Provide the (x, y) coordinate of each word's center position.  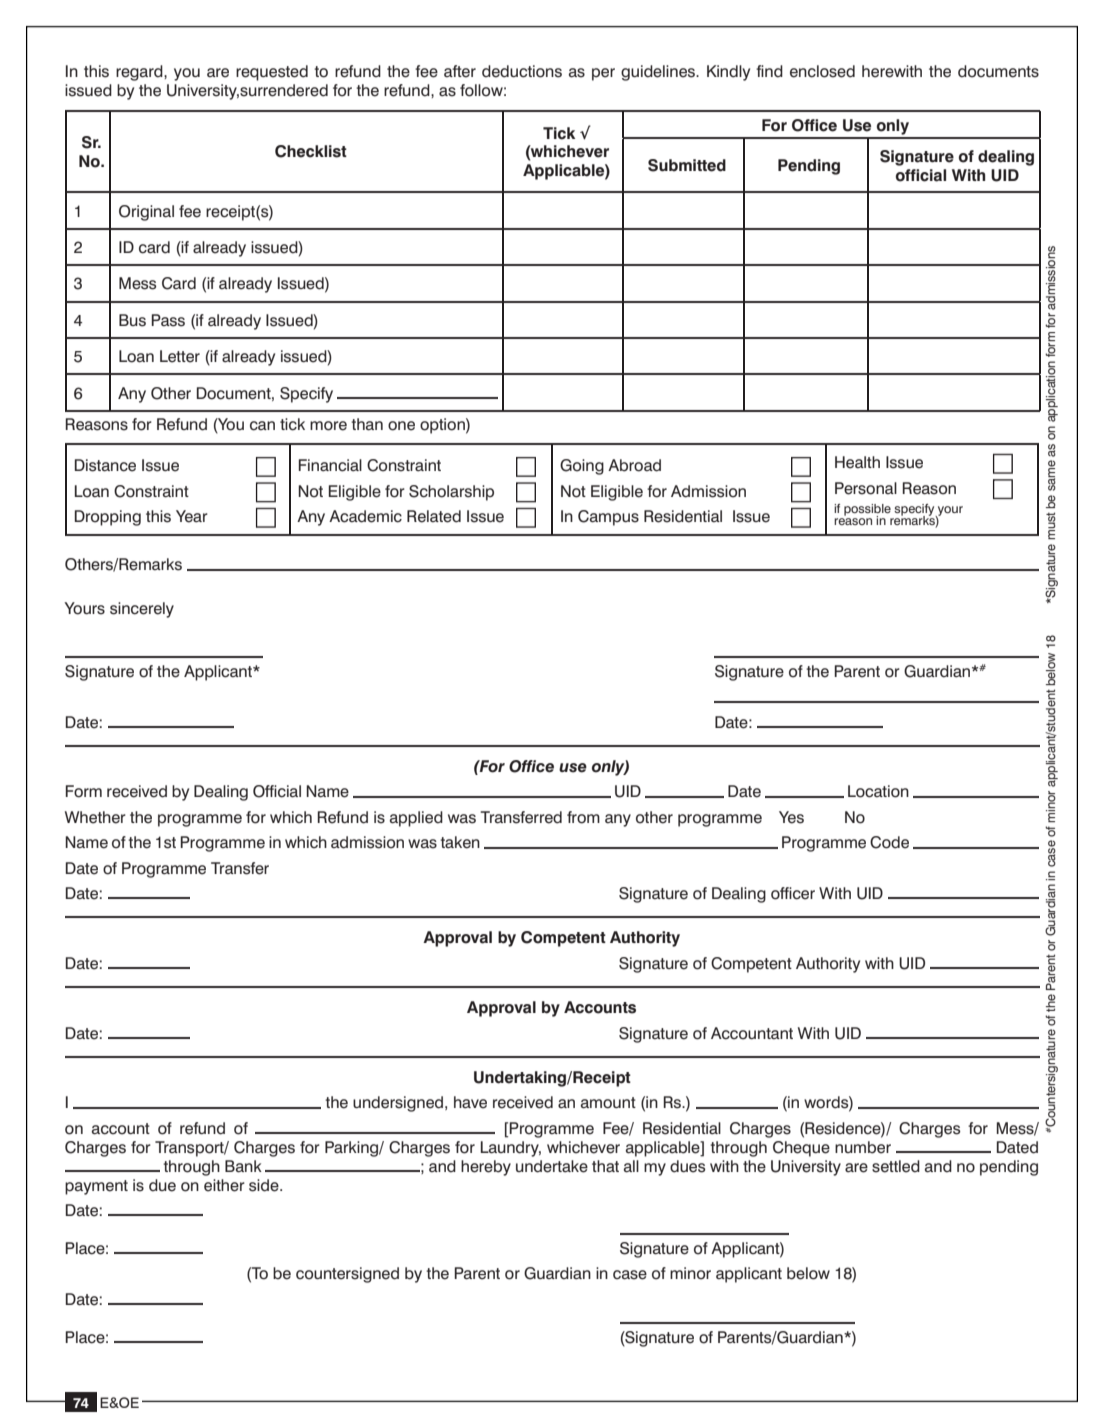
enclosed (822, 71)
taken (460, 842)
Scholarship (451, 493)
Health (857, 462)
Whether (95, 817)
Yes (791, 817)
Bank (243, 1166)
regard (140, 73)
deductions (522, 71)
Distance (105, 465)
